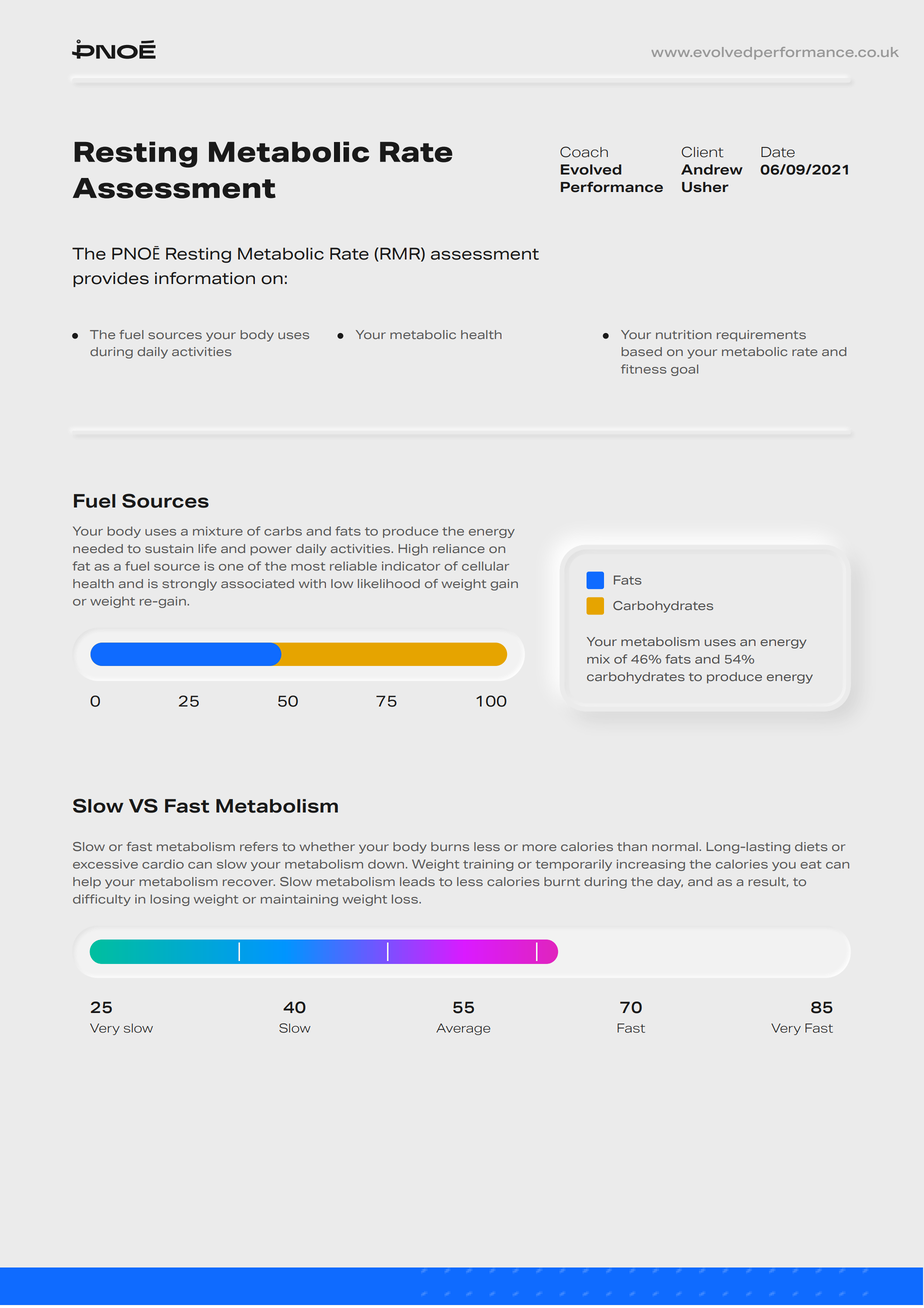  I want to click on Coach, so click(584, 152).
